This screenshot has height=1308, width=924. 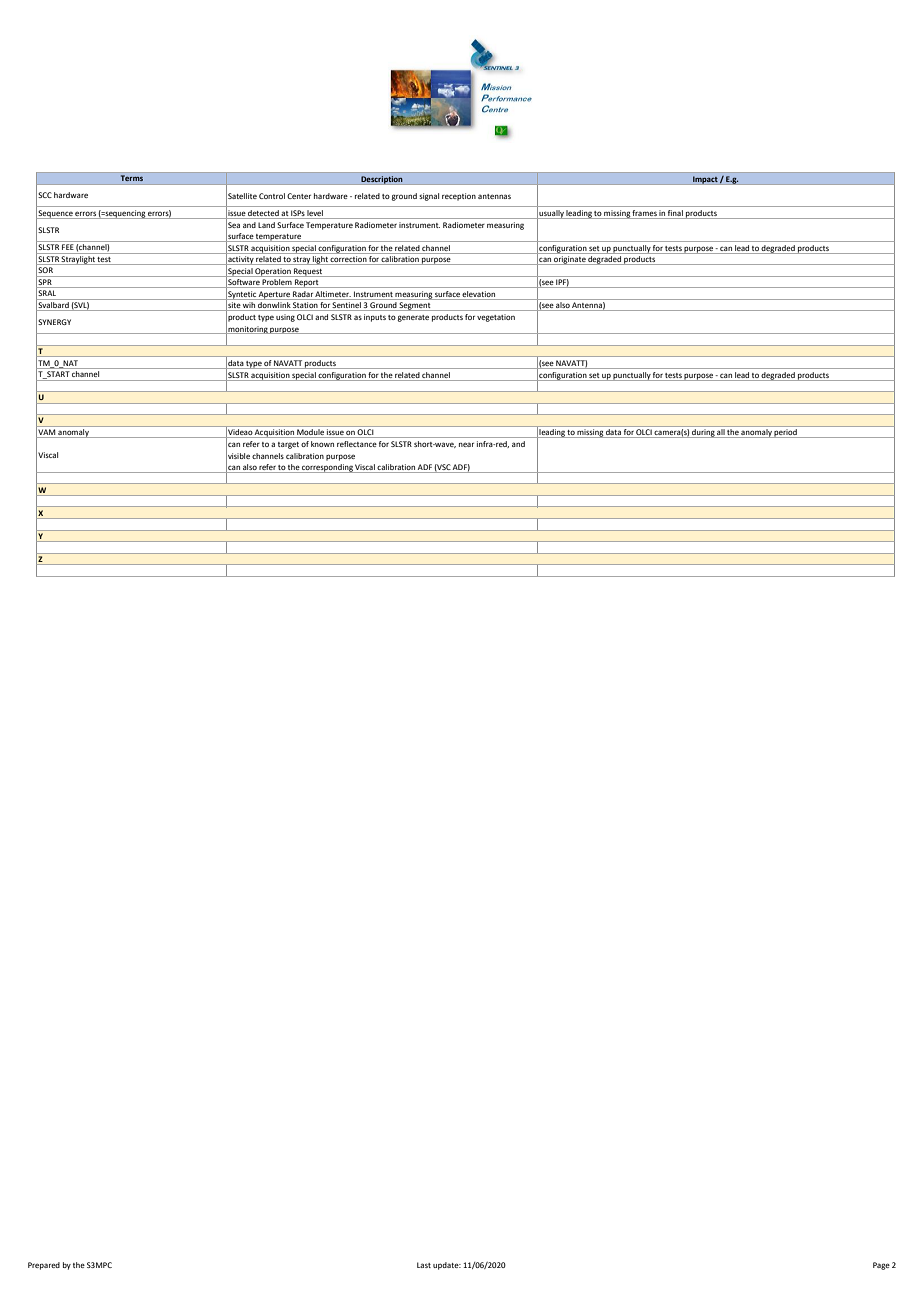 What do you see at coordinates (786, 433) in the screenshot?
I see `period` at bounding box center [786, 433].
